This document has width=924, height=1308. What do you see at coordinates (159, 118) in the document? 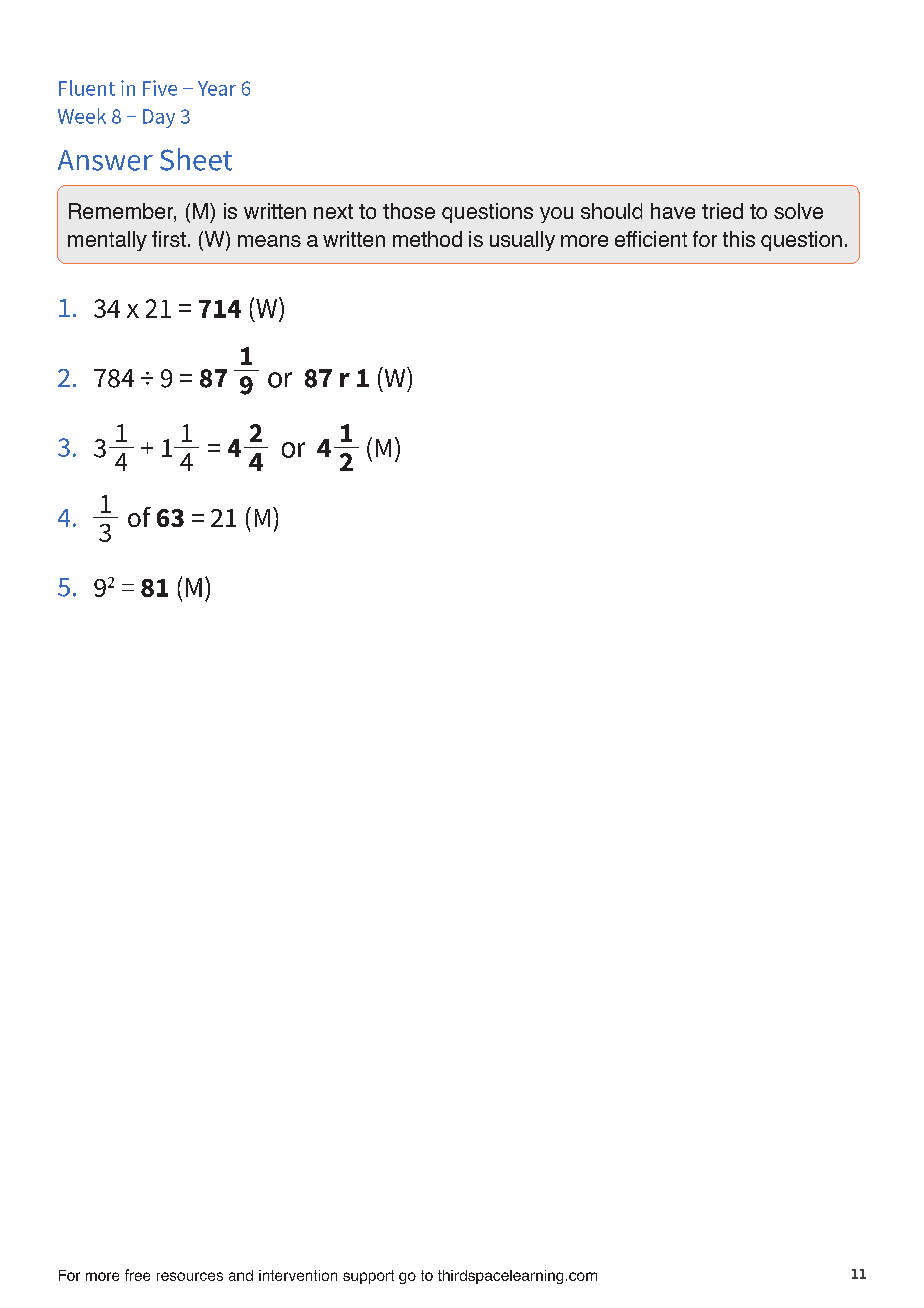
I see `Day` at bounding box center [159, 118].
